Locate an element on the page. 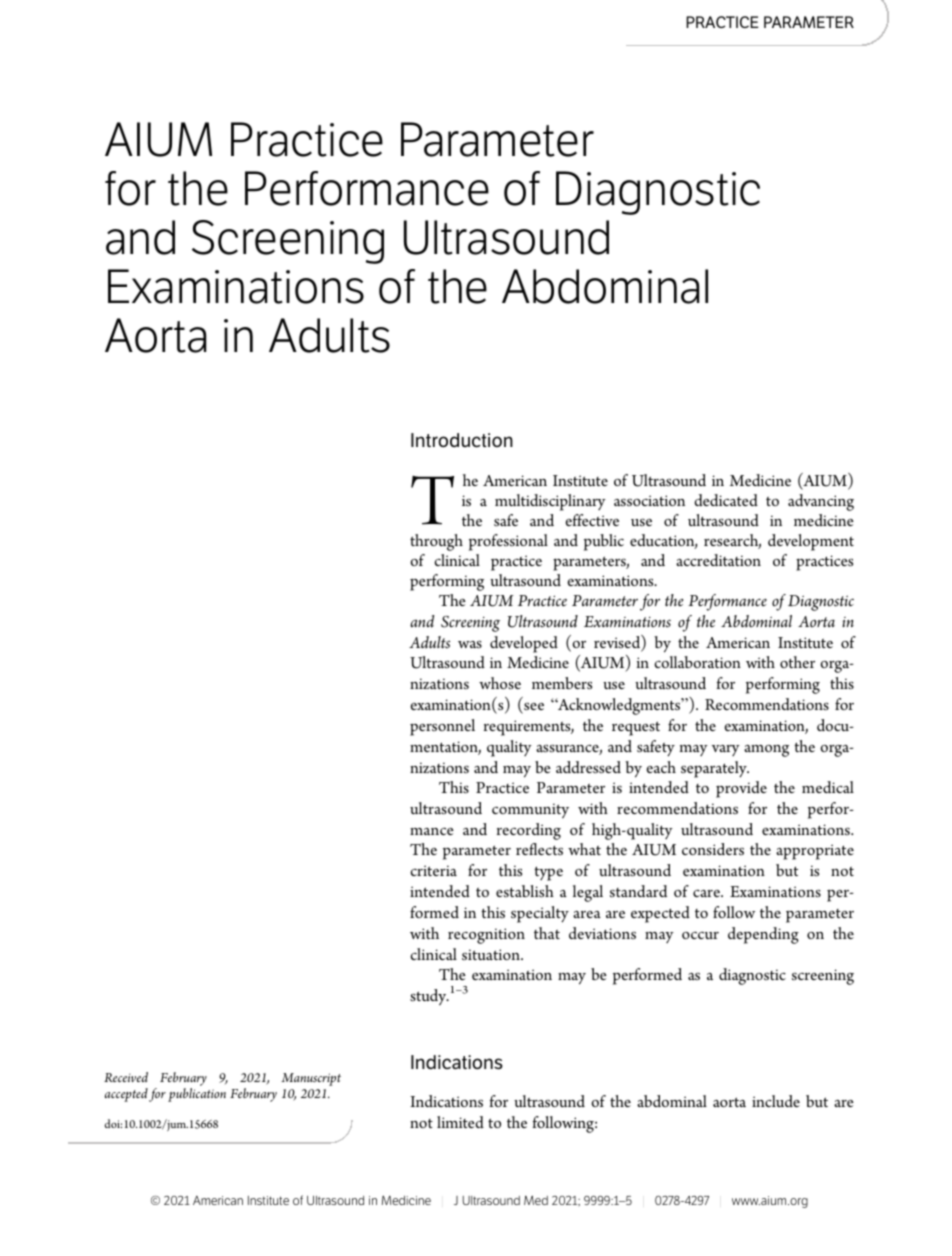 This document has width=952, height=1256. criteria is located at coordinates (433, 870).
